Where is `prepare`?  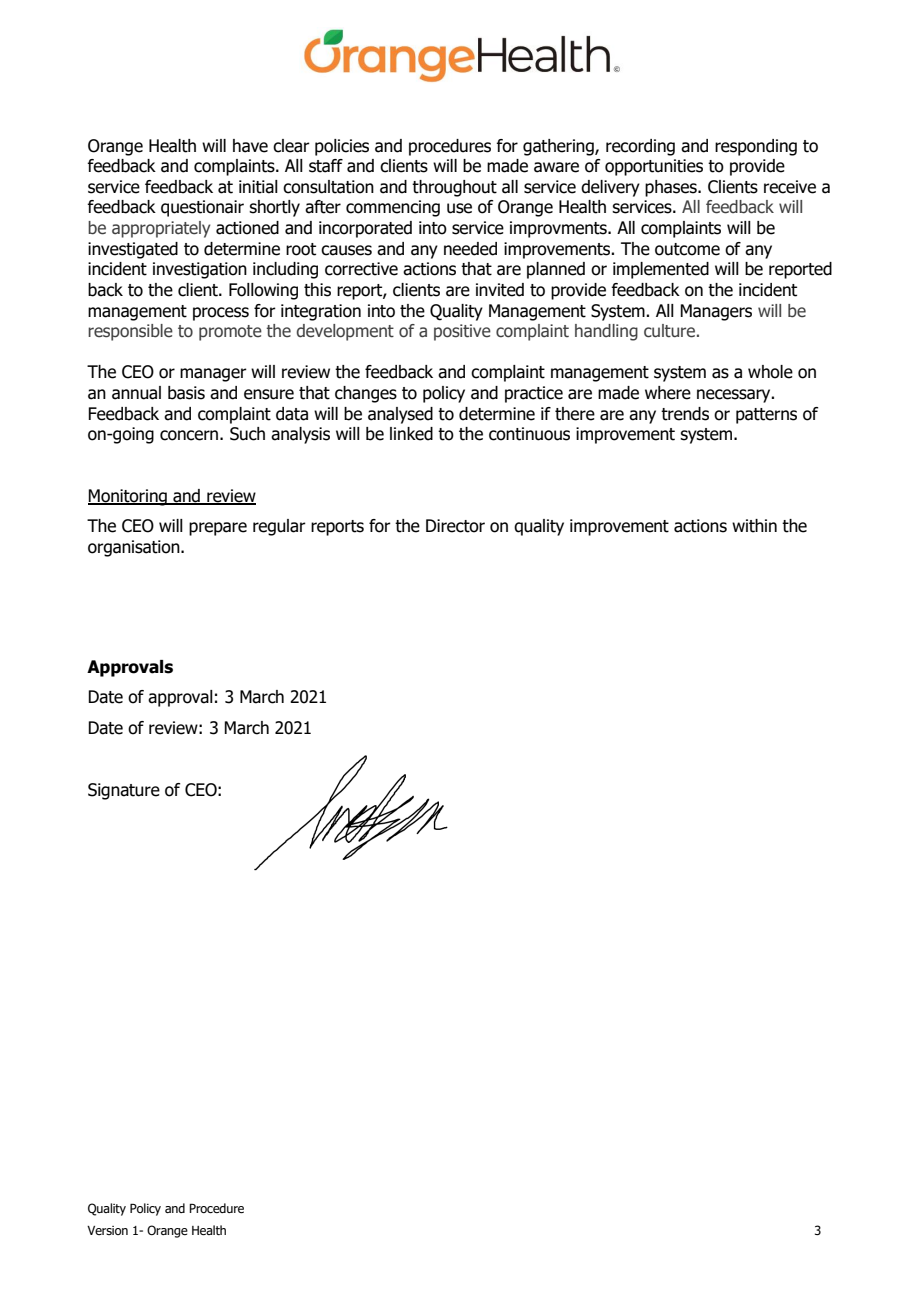 prepare is located at coordinates (218, 529).
